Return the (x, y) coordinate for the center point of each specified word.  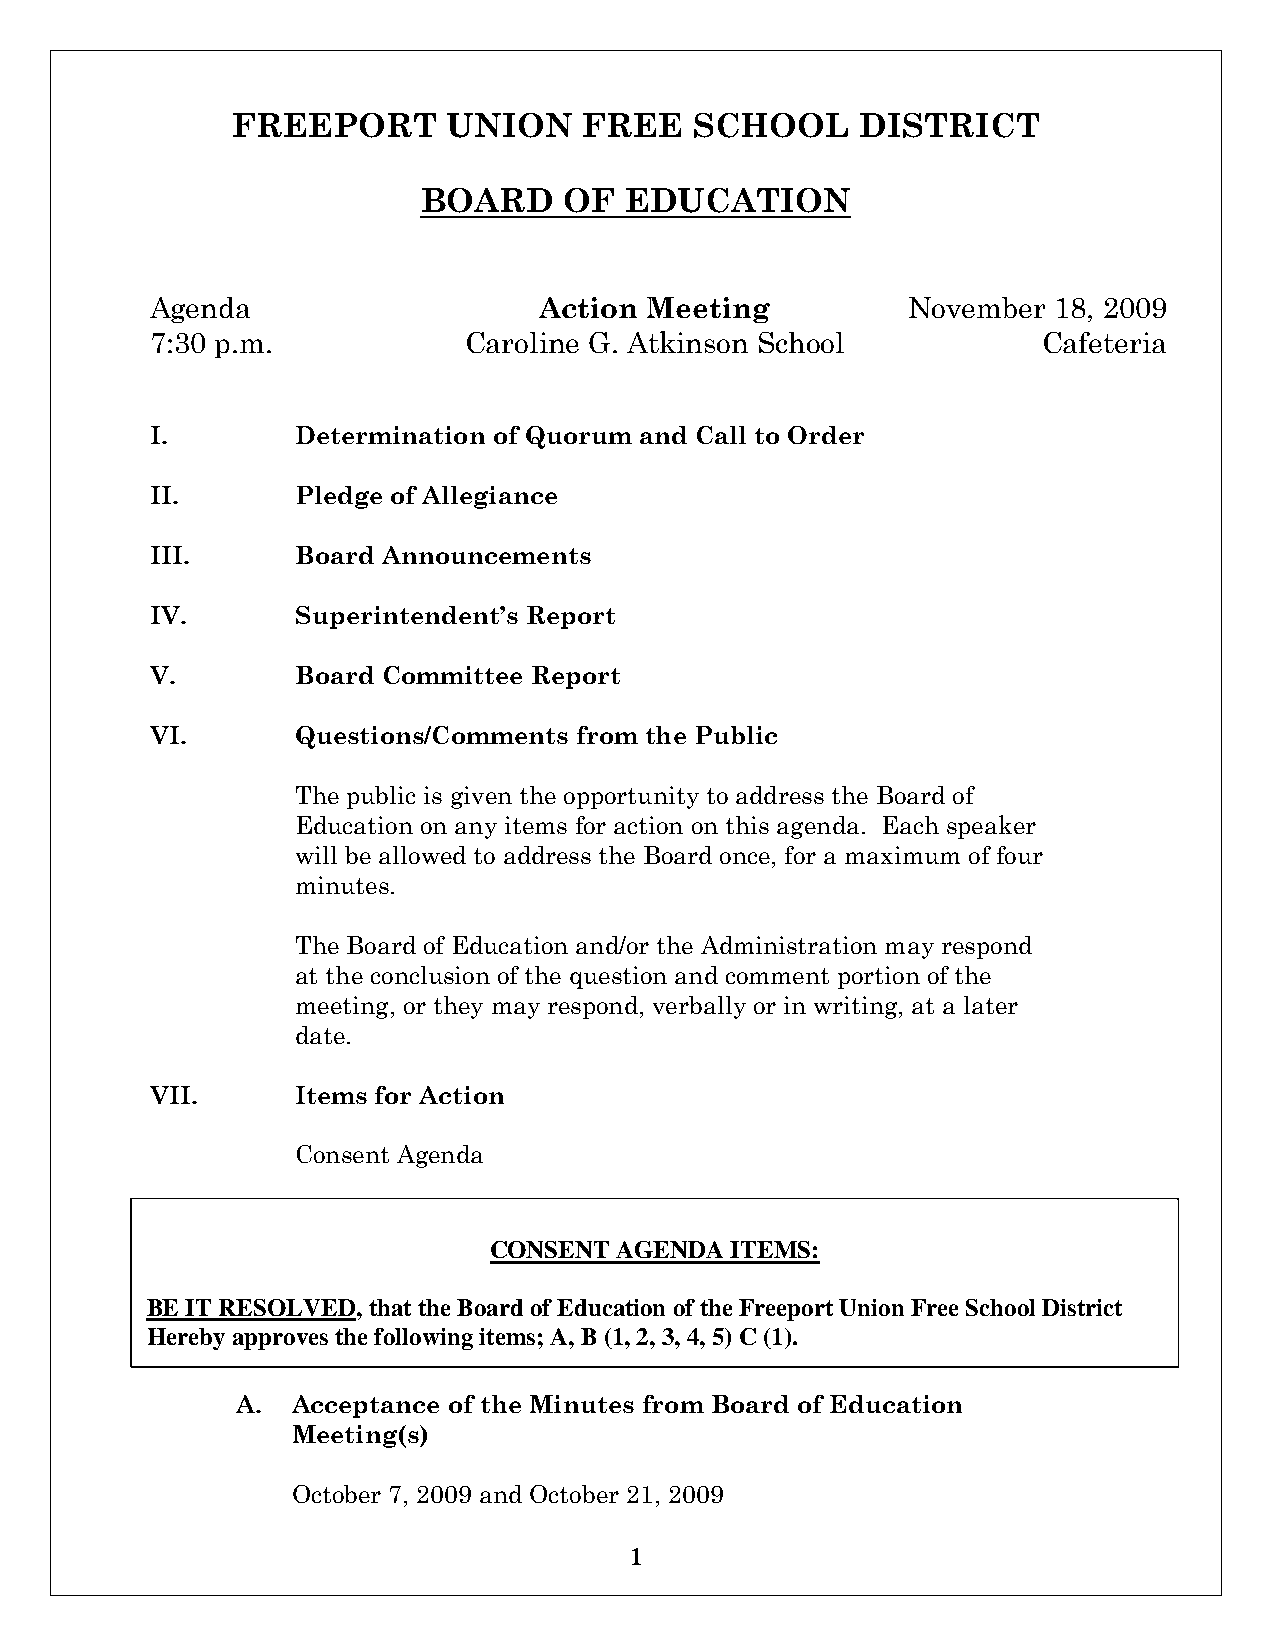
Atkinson (687, 342)
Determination (390, 435)
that (390, 1307)
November (977, 307)
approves (280, 1341)
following (423, 1339)
